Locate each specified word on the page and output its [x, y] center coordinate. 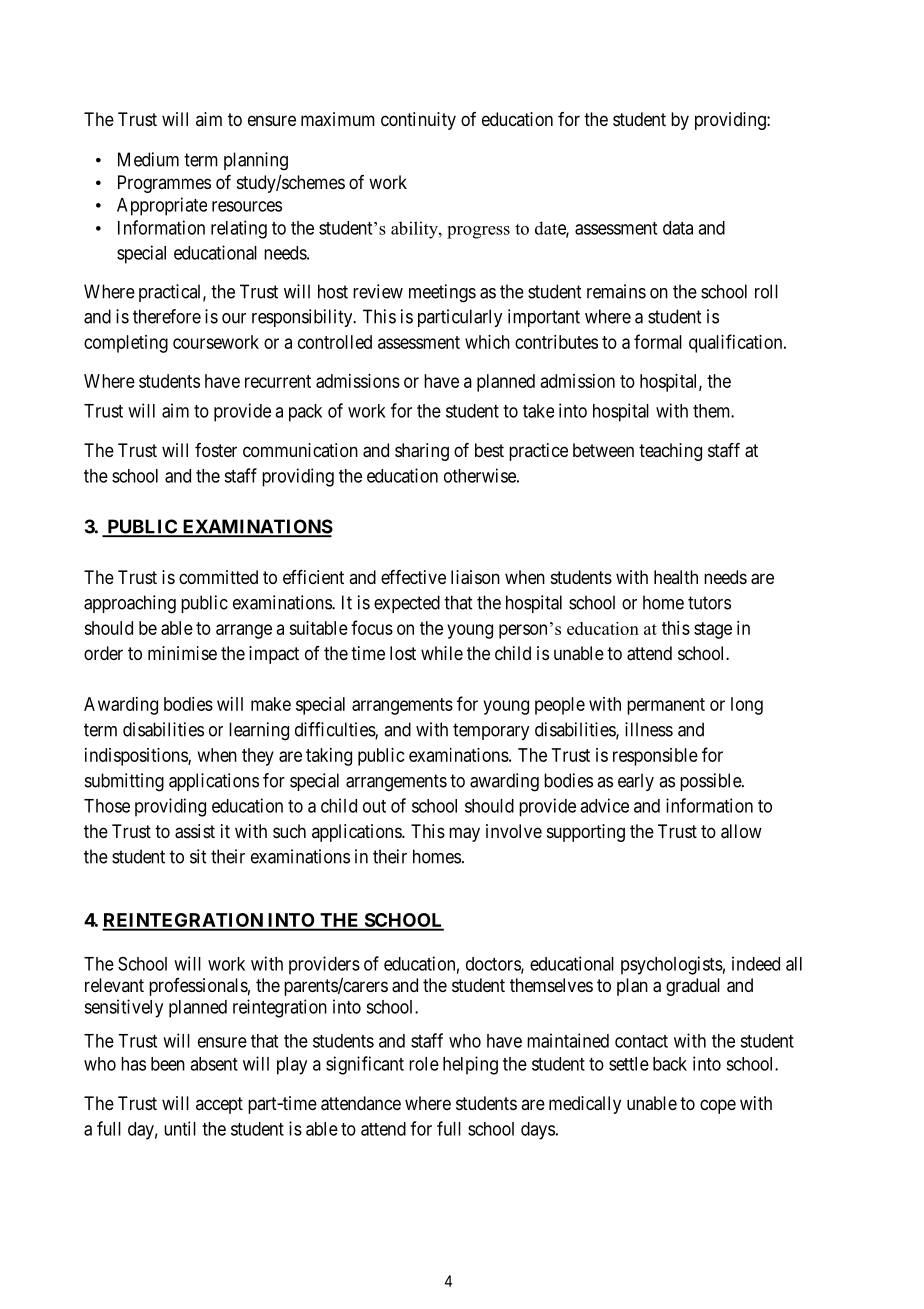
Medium [148, 159]
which [487, 342]
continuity [418, 121]
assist [195, 831]
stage [713, 630]
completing [126, 344]
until [180, 1128]
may [464, 834]
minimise [182, 653]
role [424, 1064]
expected [407, 604]
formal [658, 341]
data [678, 228]
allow [741, 831]
